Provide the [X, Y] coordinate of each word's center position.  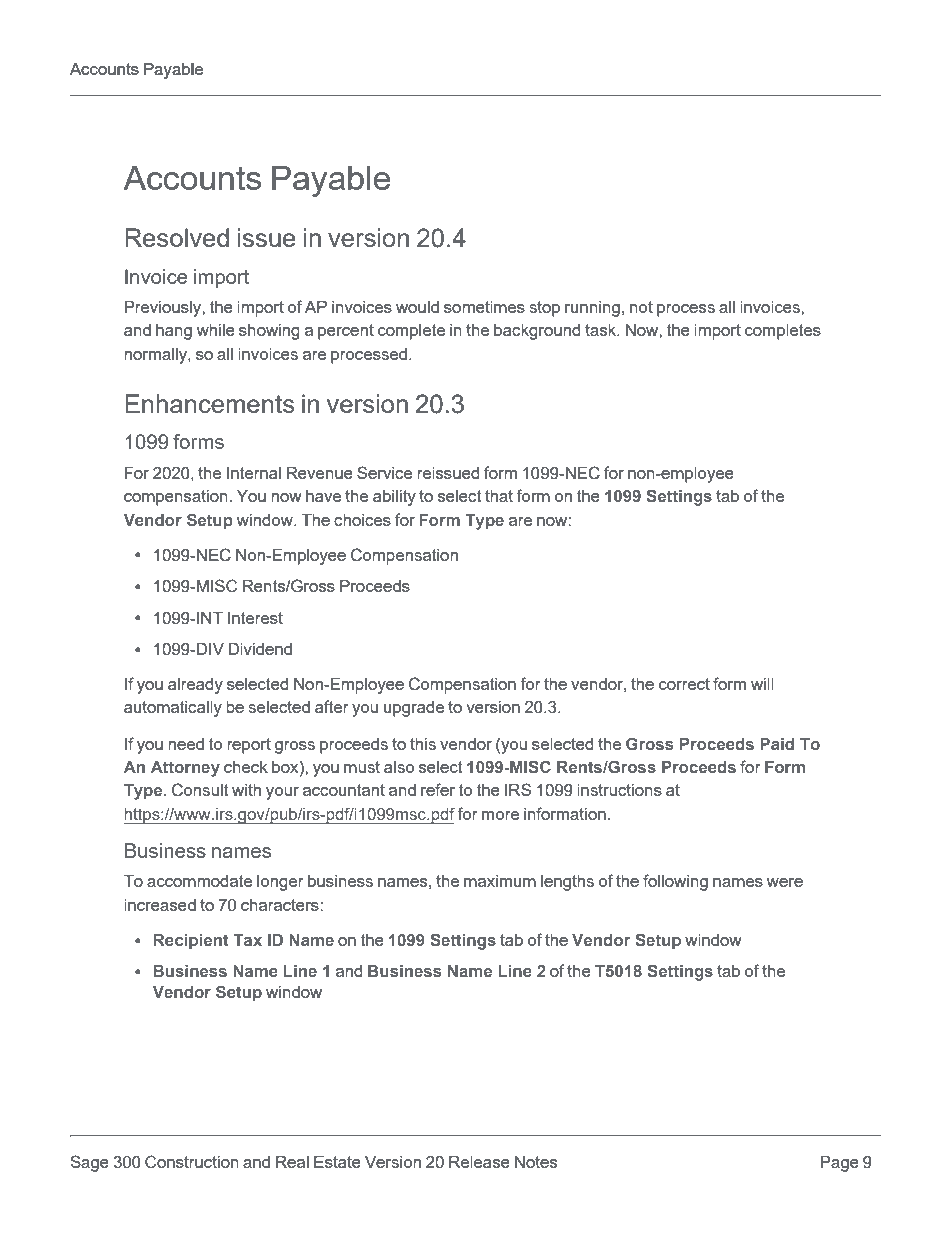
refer [438, 789]
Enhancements [210, 403]
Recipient [191, 942]
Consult [200, 790]
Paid [777, 744]
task [602, 330]
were [784, 882]
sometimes [484, 307]
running [592, 309]
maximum [500, 881]
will [762, 684]
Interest [255, 618]
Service [384, 472]
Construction [192, 1162]
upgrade [414, 709]
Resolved [177, 237]
